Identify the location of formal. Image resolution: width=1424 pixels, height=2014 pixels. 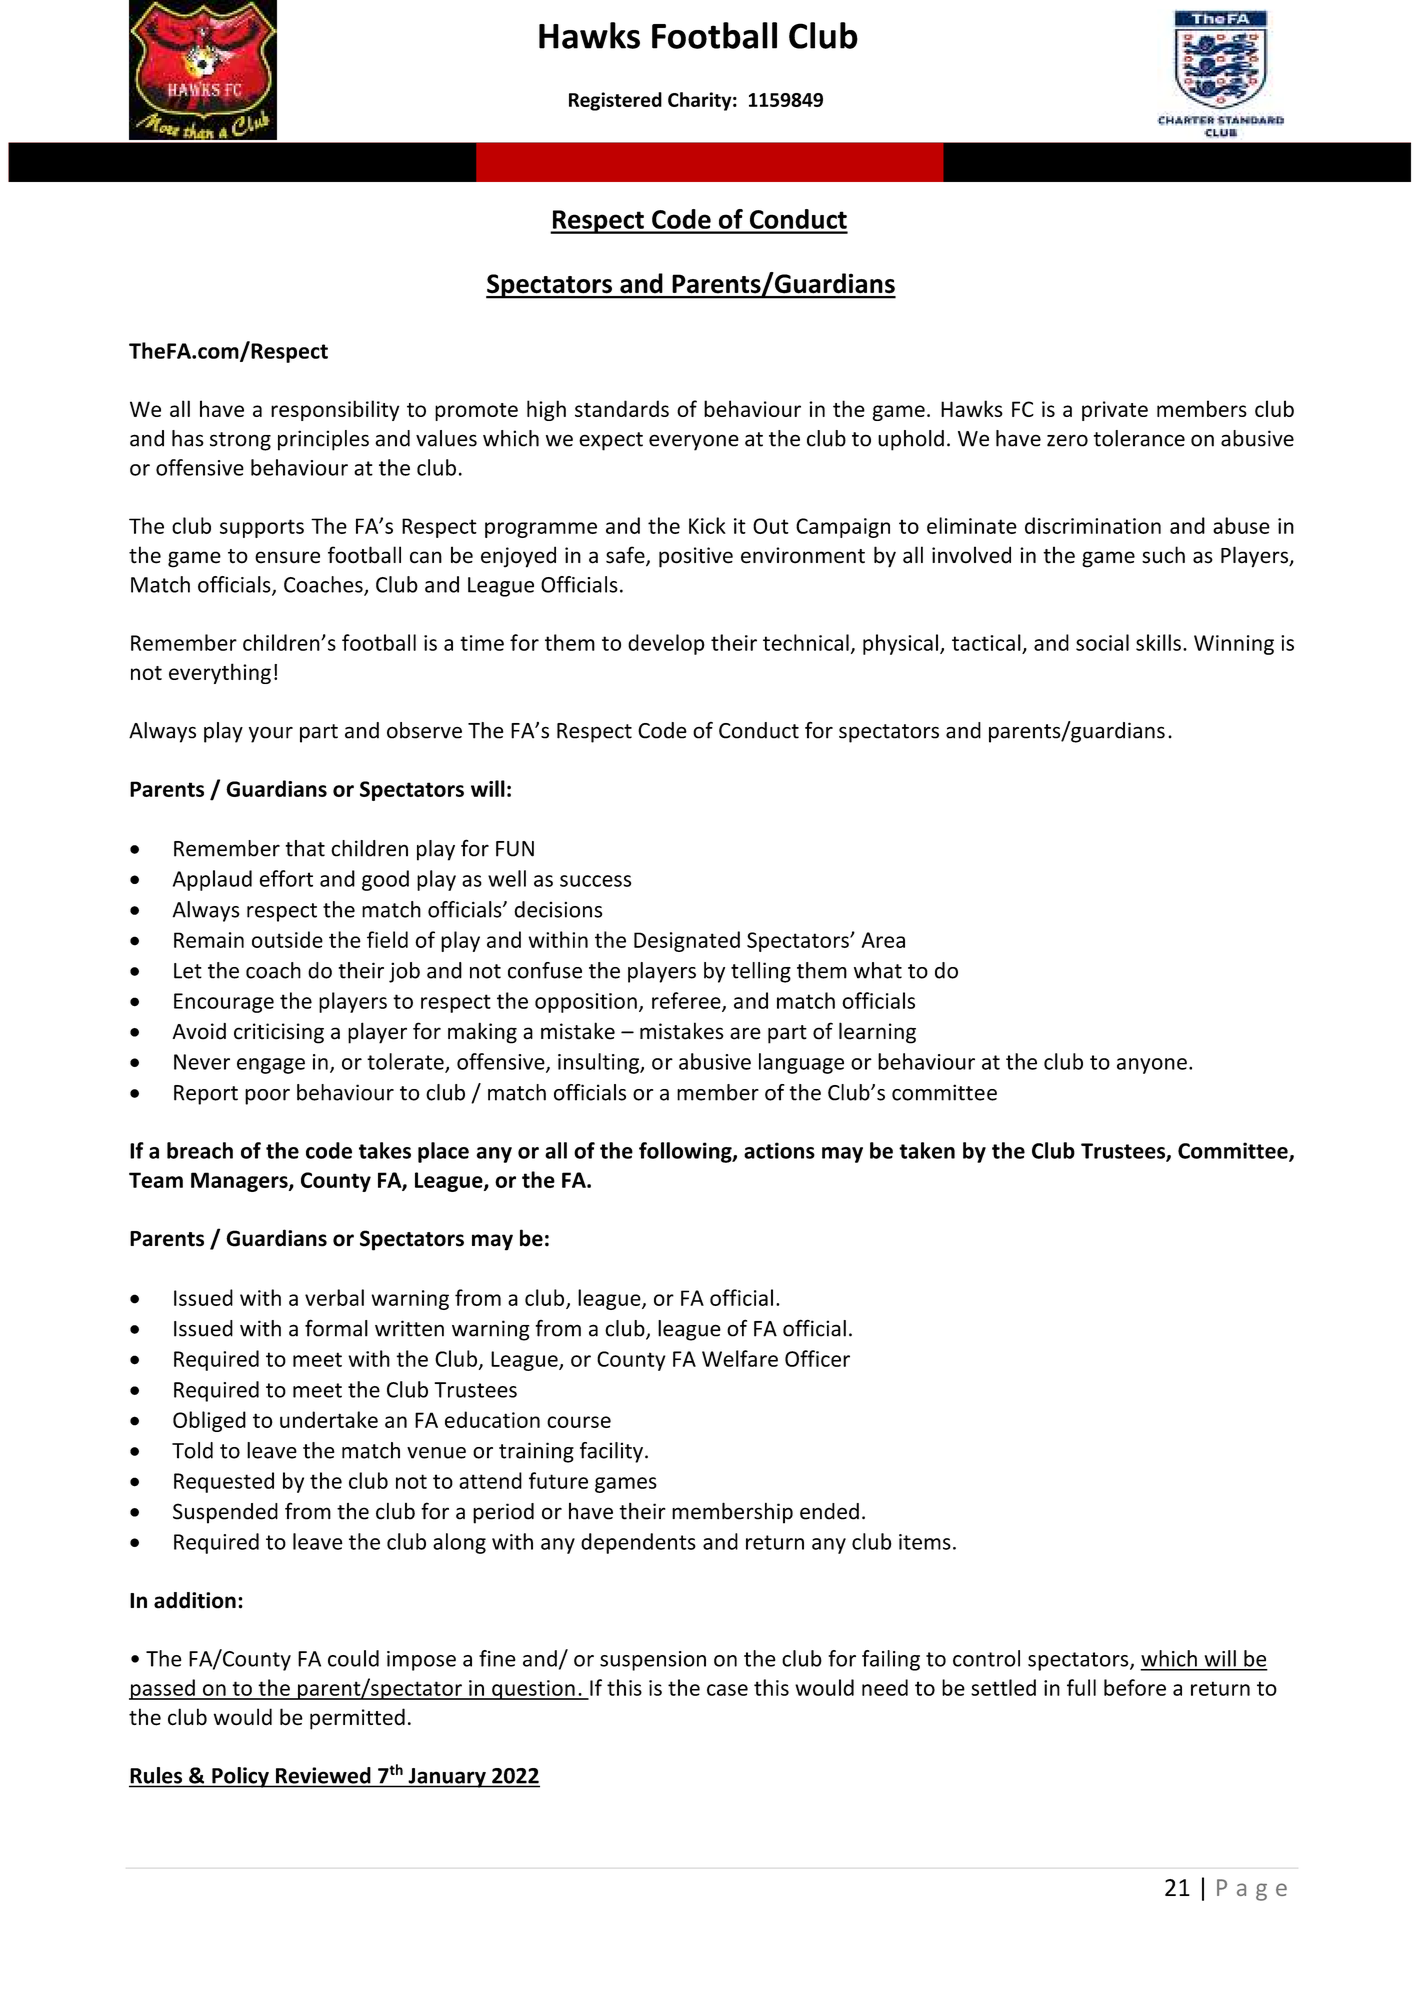
(336, 1328).
